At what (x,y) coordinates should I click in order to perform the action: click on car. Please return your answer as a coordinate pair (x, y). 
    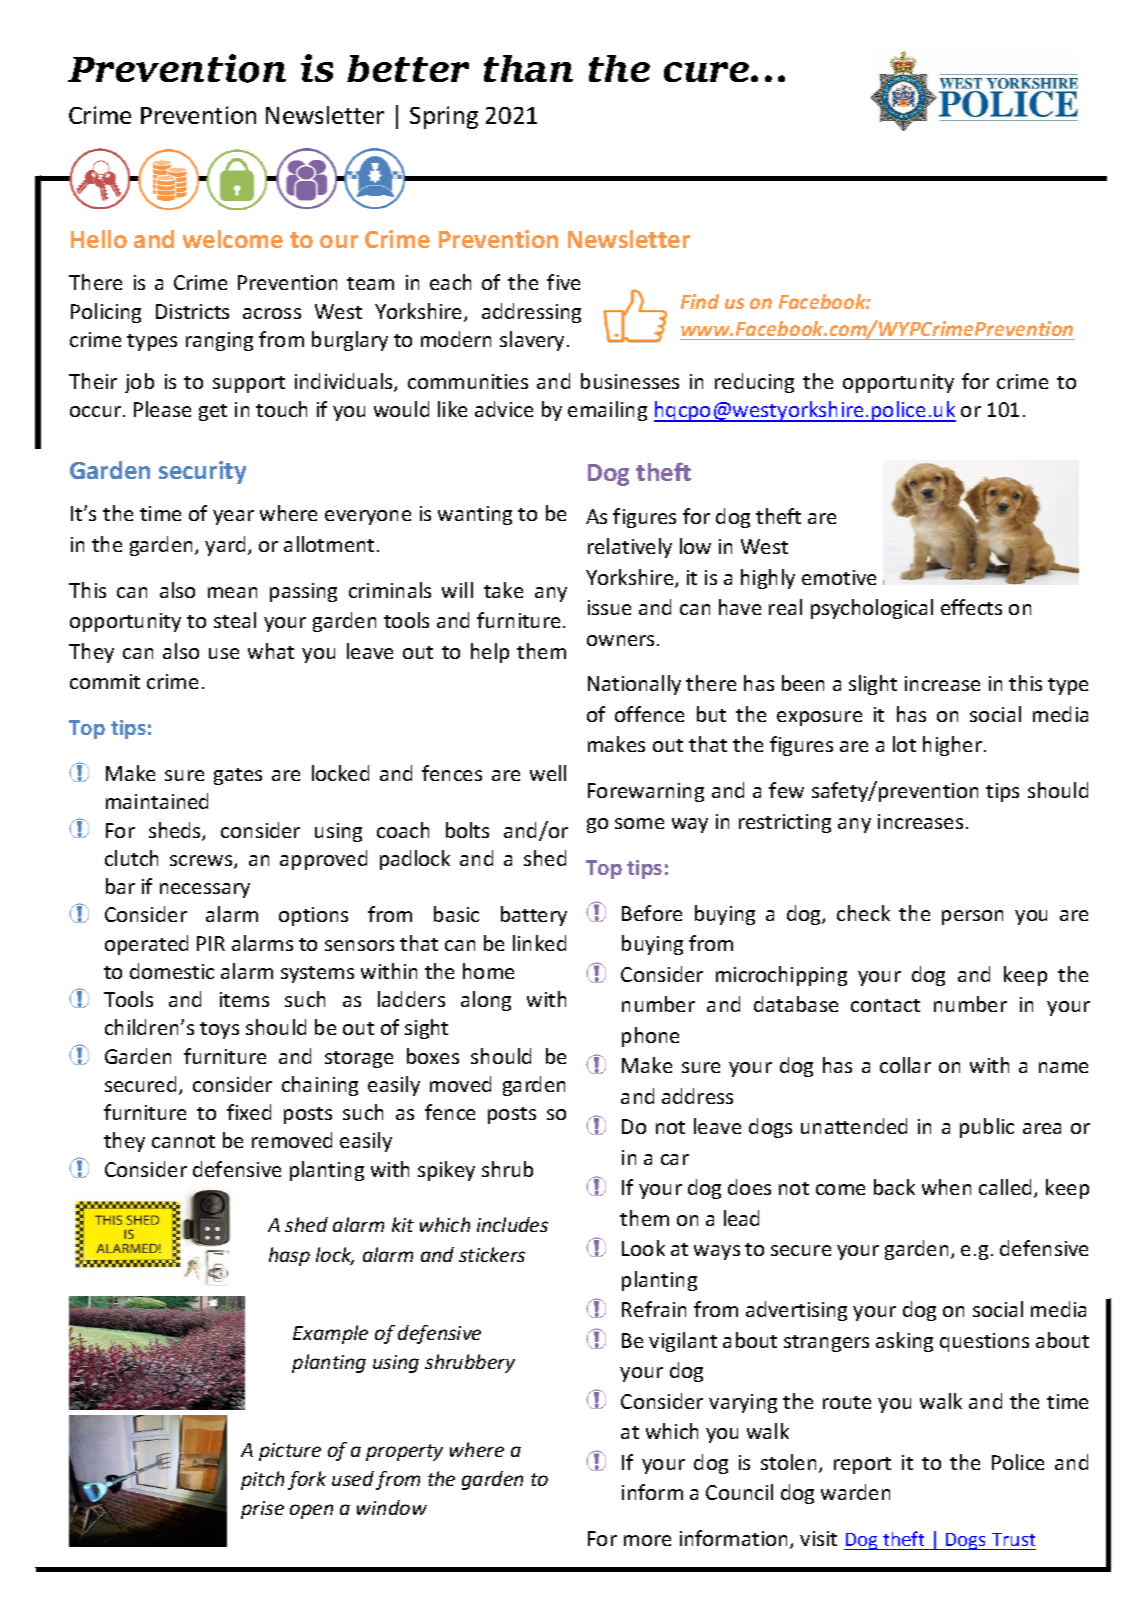
    Looking at the image, I should click on (675, 1159).
